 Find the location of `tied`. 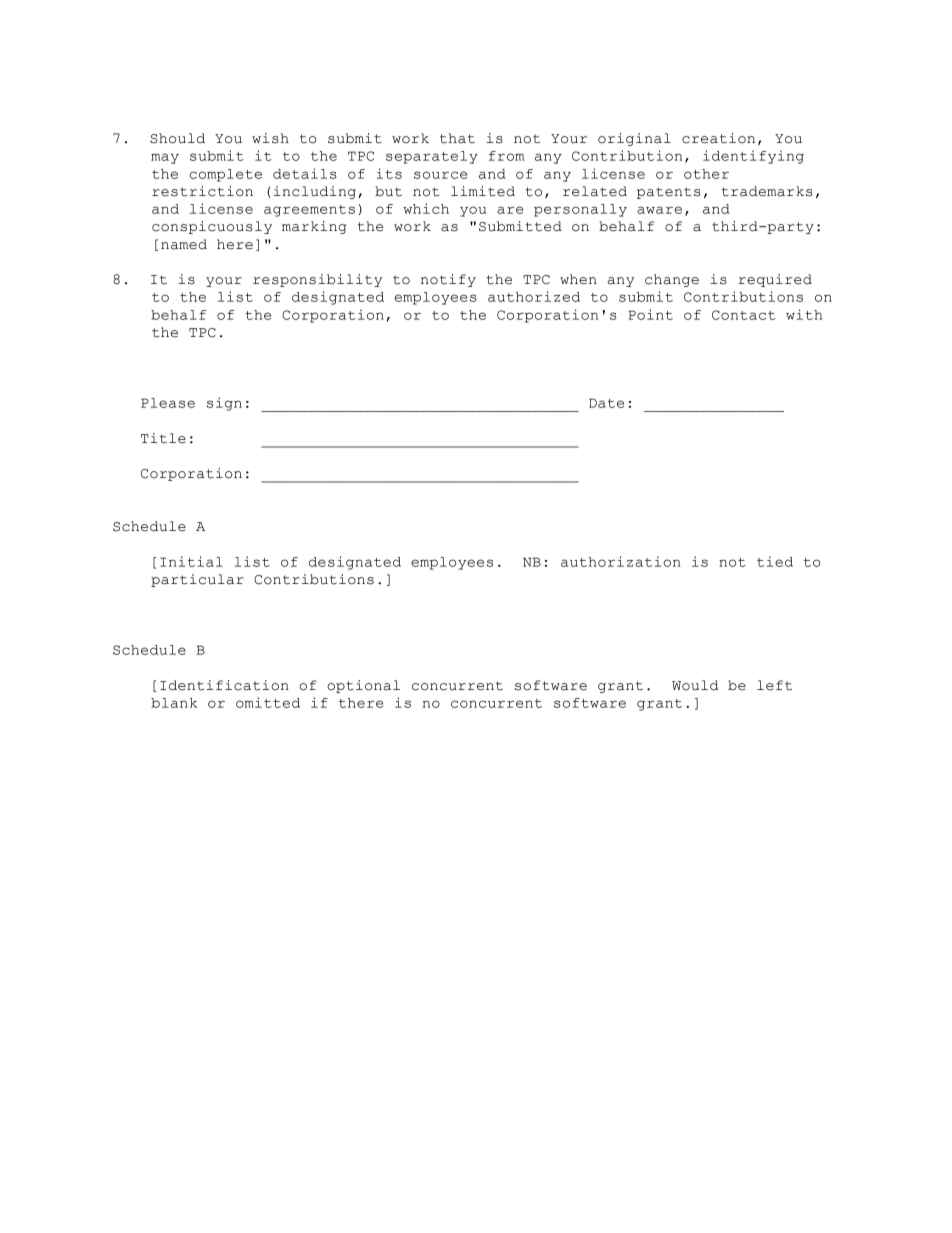

tied is located at coordinates (775, 561).
